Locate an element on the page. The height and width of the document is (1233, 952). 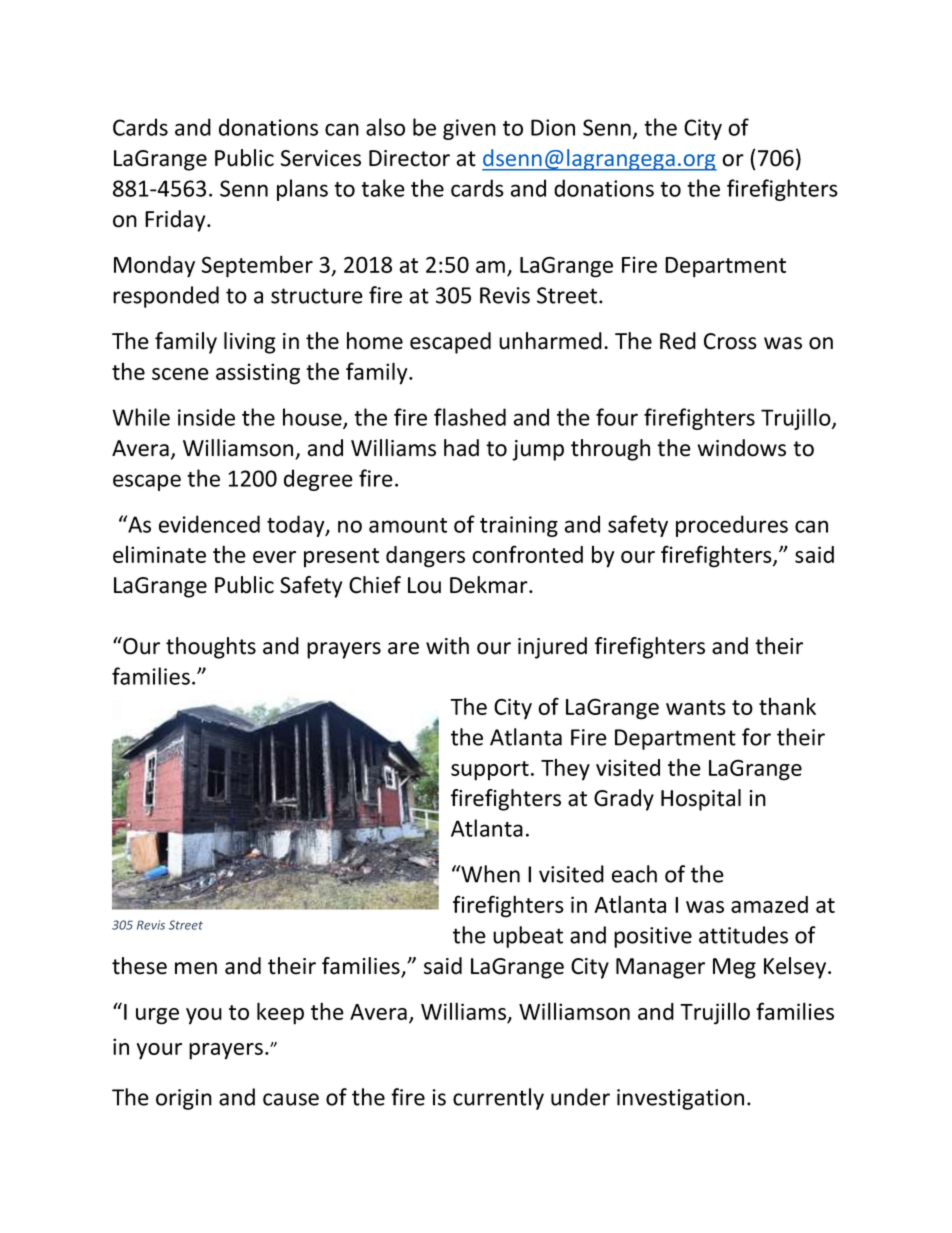
scene is located at coordinates (180, 374).
